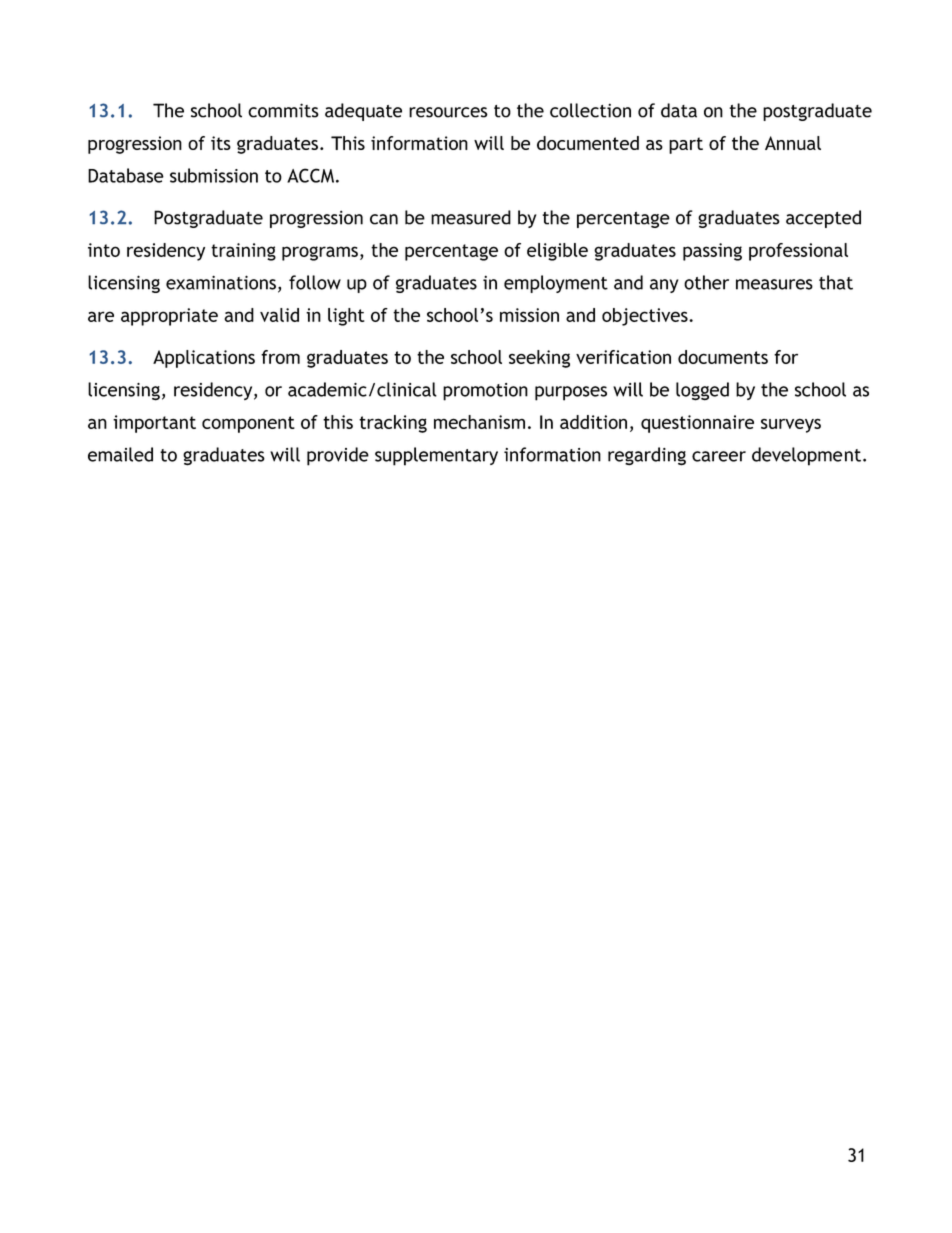 The height and width of the document is (1233, 952). I want to click on Annual, so click(793, 143).
